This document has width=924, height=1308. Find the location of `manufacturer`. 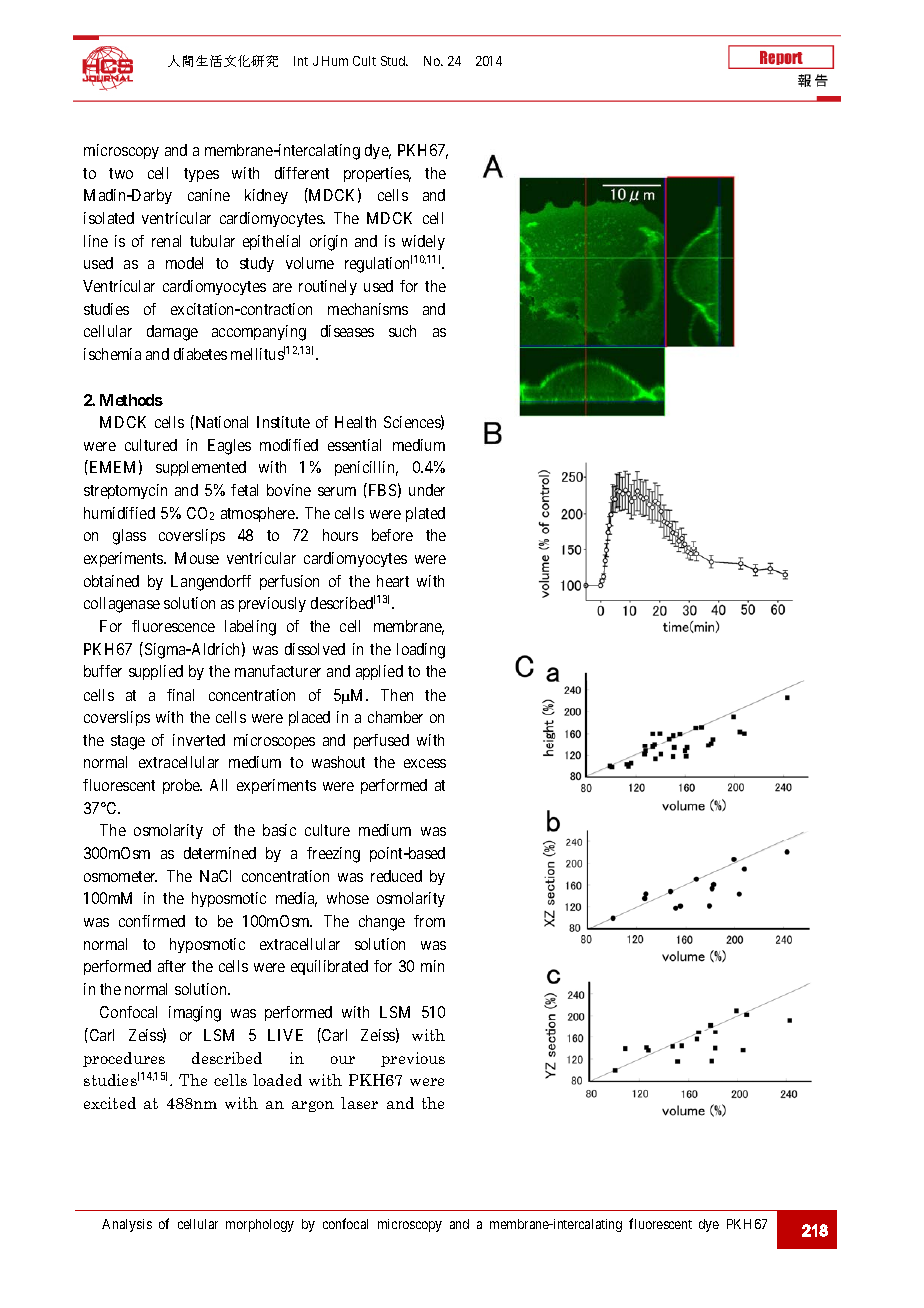

manufacturer is located at coordinates (278, 671).
